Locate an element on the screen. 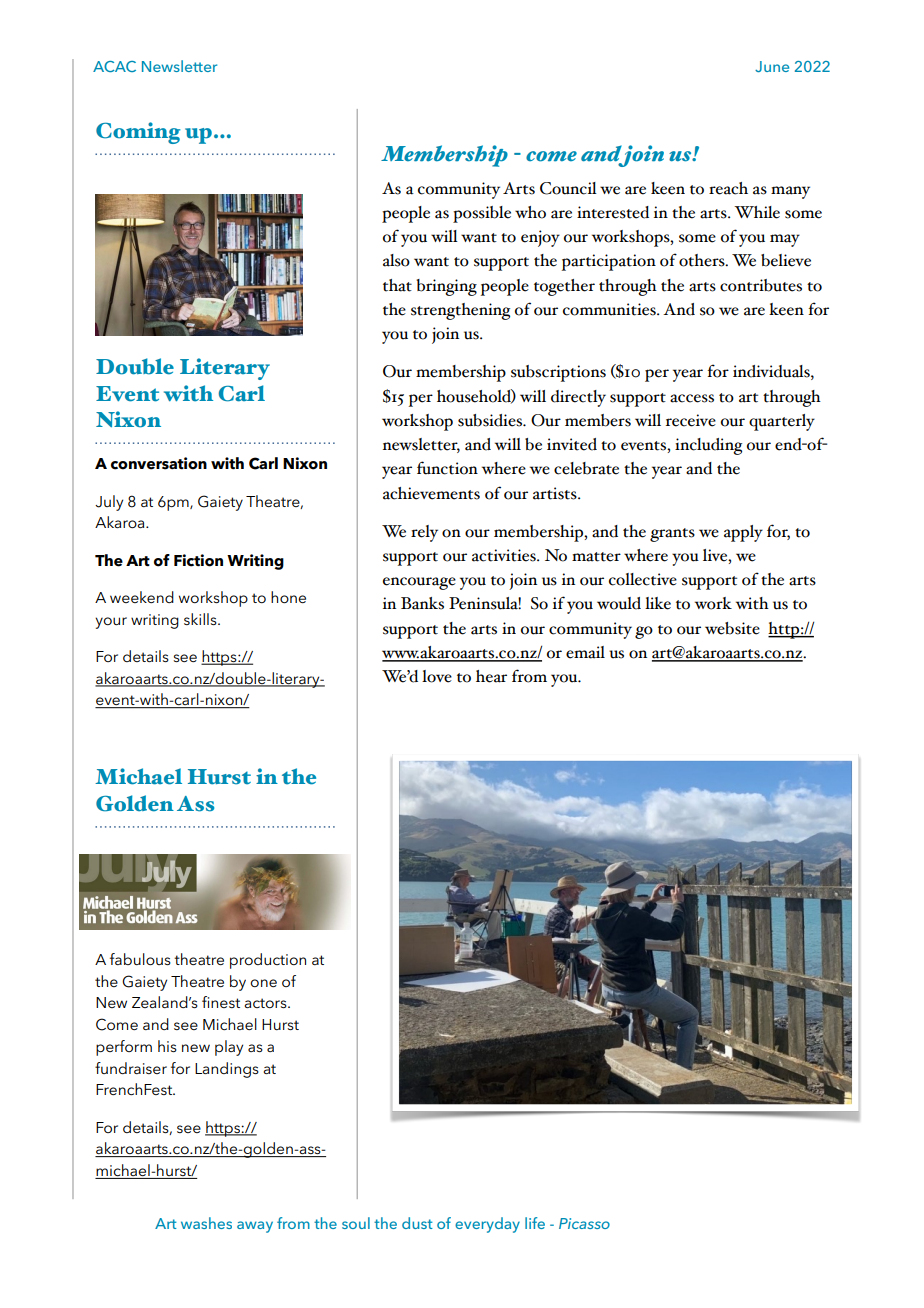 This screenshot has width=924, height=1308. fabulous is located at coordinates (140, 959).
